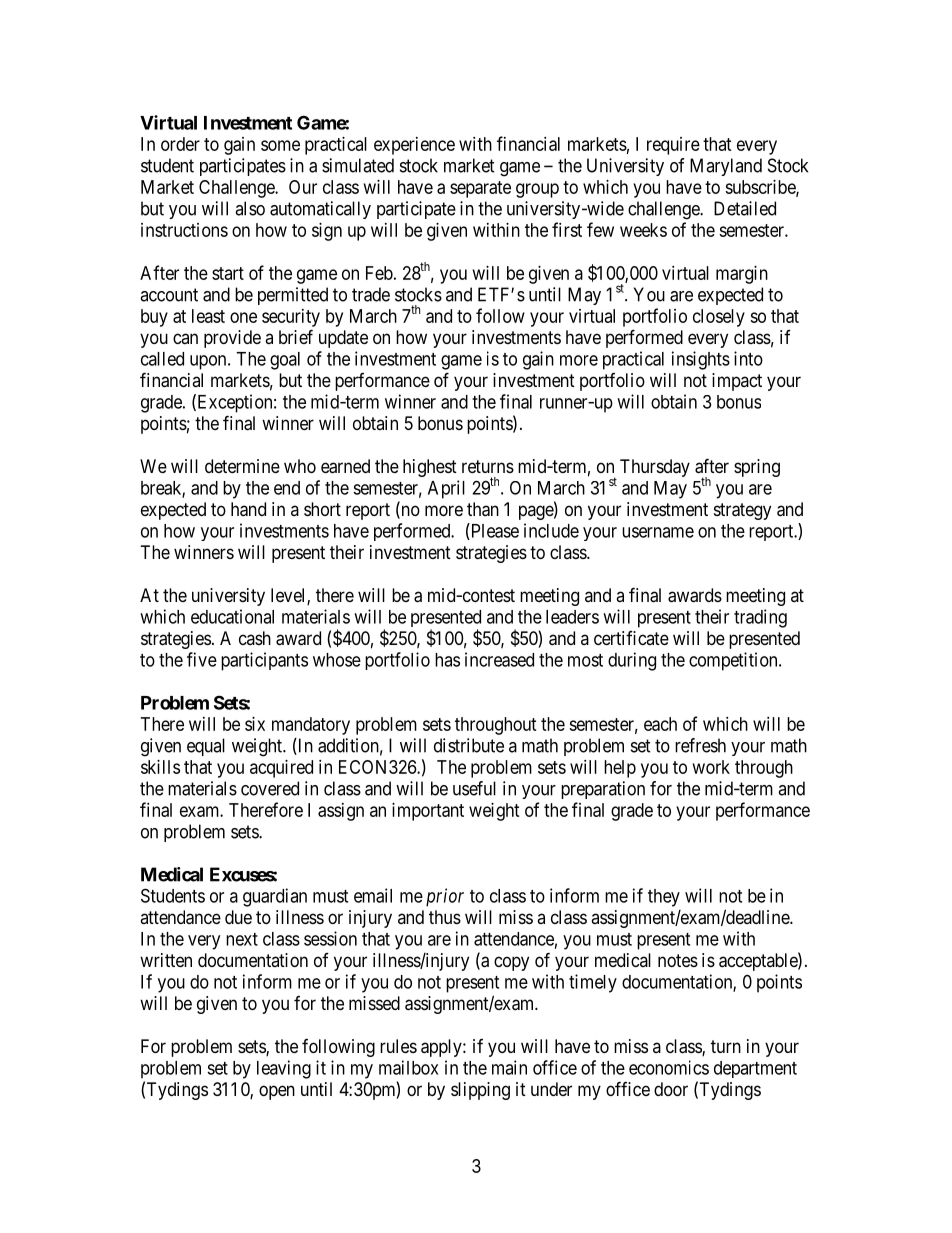  Describe the element at coordinates (284, 1069) in the screenshot. I see `leaving` at that location.
